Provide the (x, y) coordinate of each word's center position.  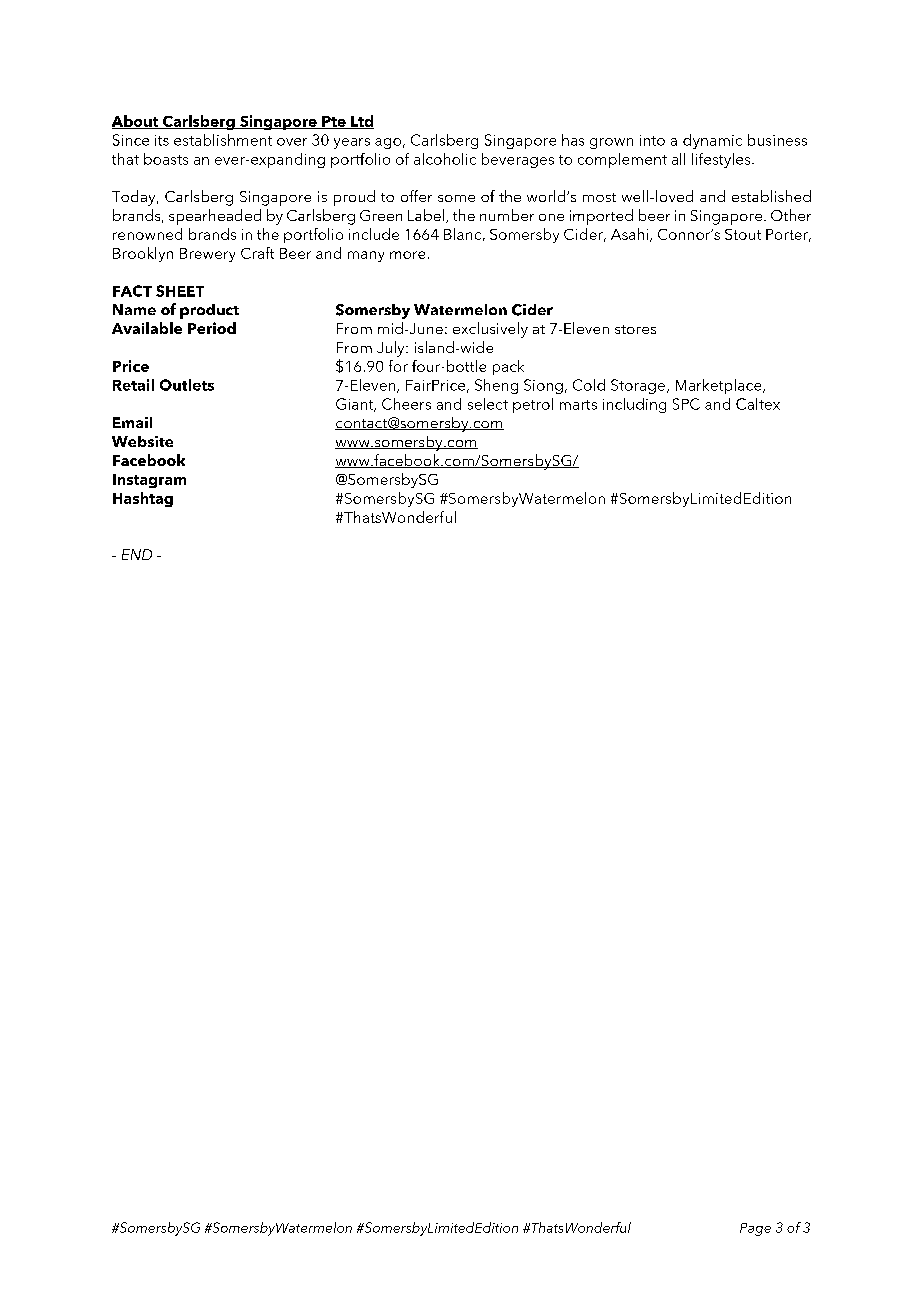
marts (578, 405)
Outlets (187, 385)
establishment (223, 140)
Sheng (496, 386)
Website (142, 441)
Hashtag (143, 499)
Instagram (149, 481)
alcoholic (445, 159)
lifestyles (722, 160)
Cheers (406, 404)
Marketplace (720, 386)
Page (755, 1229)
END (137, 554)
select (488, 404)
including (634, 405)
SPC (686, 404)
